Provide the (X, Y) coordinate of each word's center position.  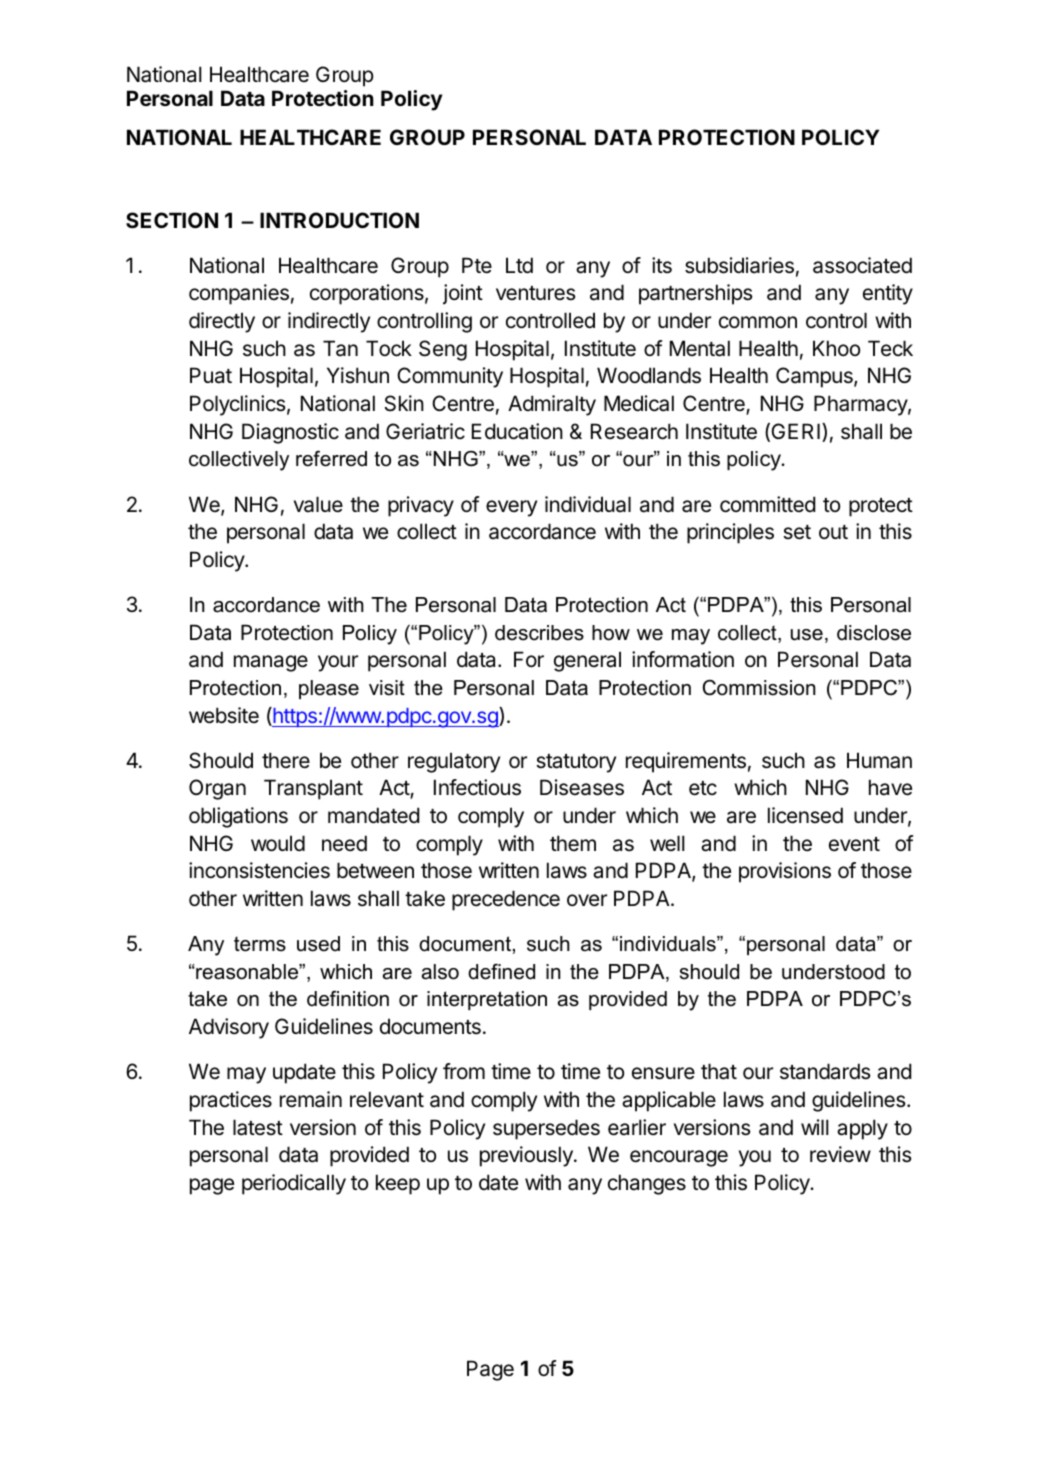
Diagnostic (290, 433)
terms (260, 944)
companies (239, 294)
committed (767, 504)
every (511, 508)
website (224, 715)
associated (862, 265)
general (587, 661)
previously (527, 1156)
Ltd (519, 265)
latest (258, 1127)
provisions (785, 872)
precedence (506, 900)
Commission (759, 688)
